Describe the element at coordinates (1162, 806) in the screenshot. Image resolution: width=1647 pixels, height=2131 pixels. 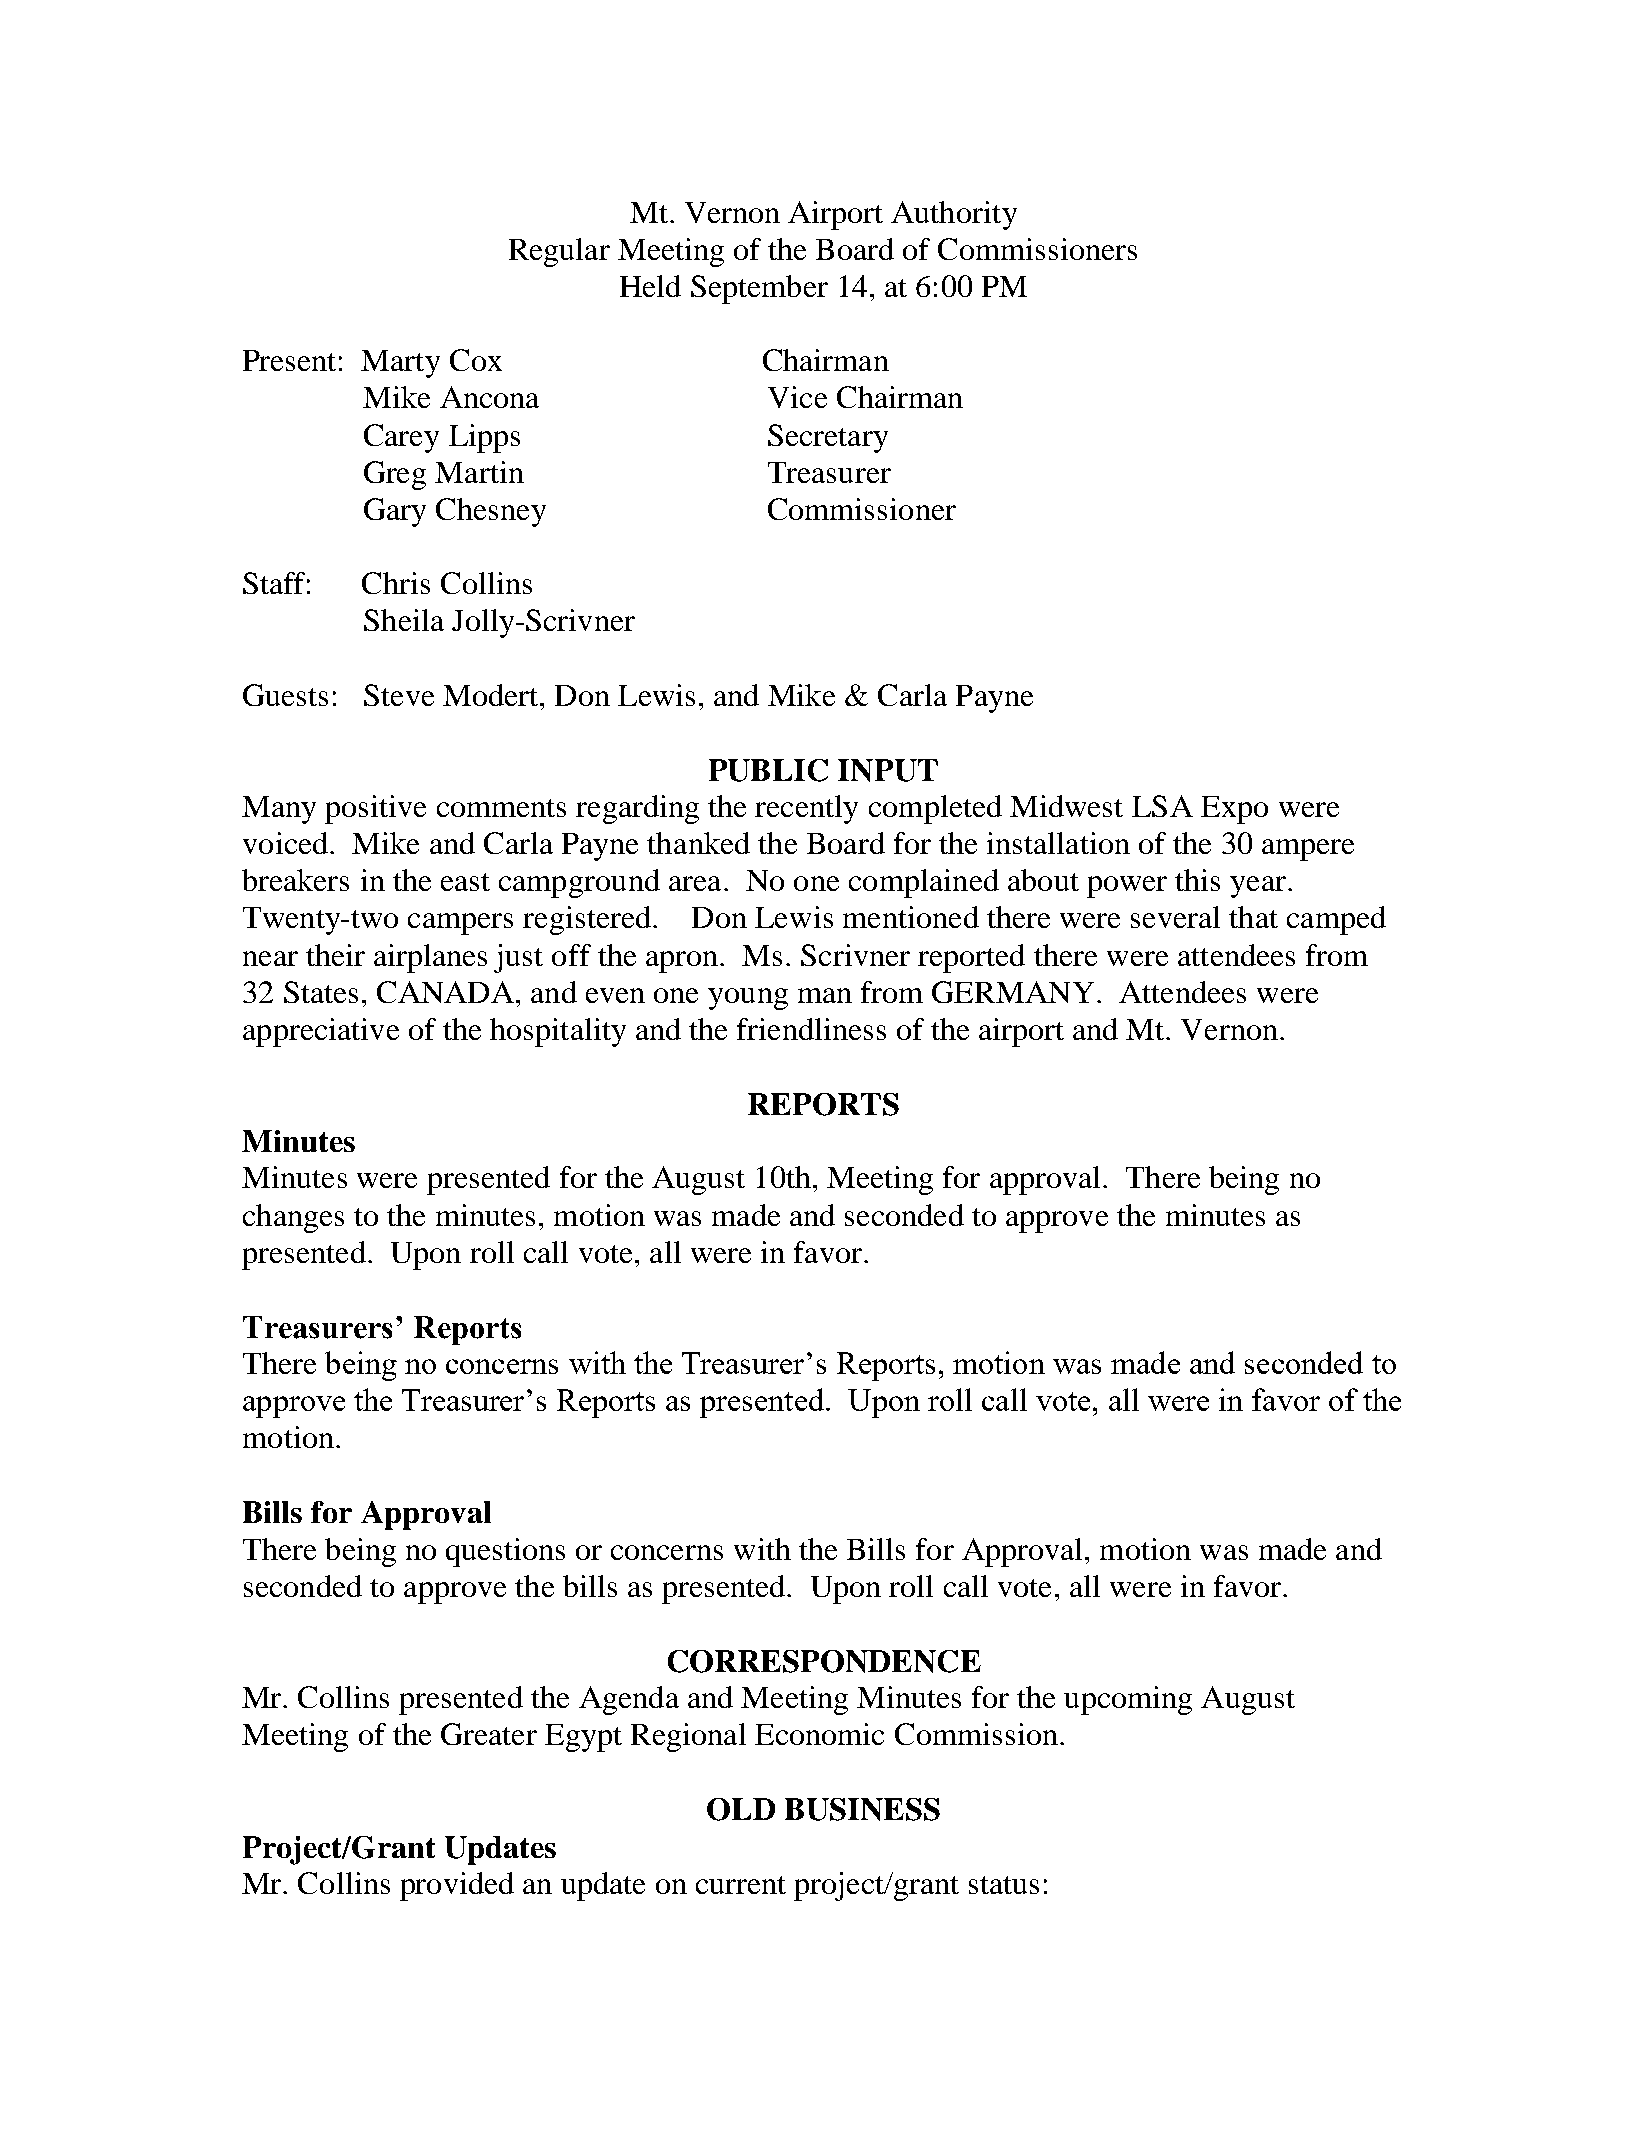
I see `LSA` at that location.
